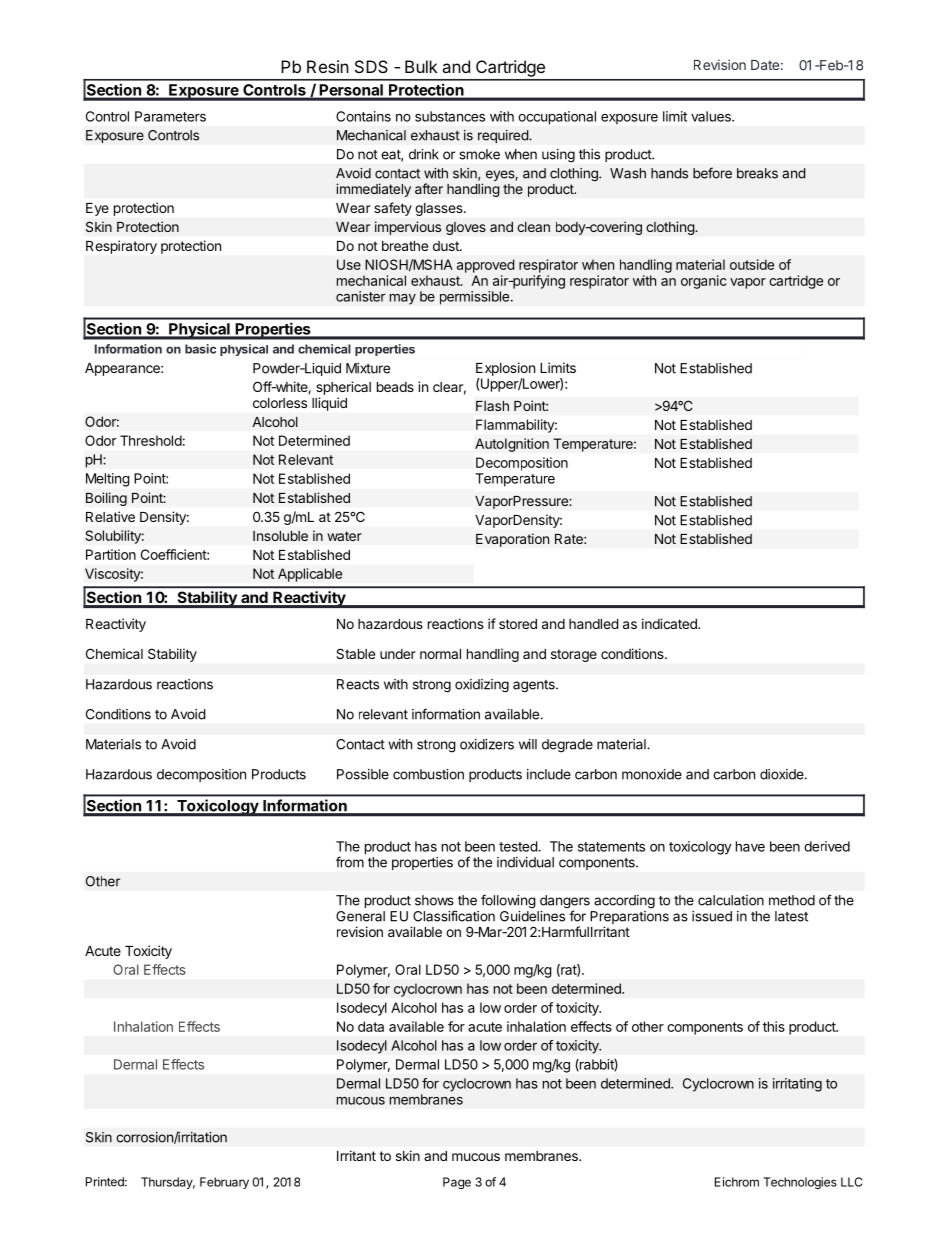  Describe the element at coordinates (151, 440) in the screenshot. I see `Threshold` at that location.
